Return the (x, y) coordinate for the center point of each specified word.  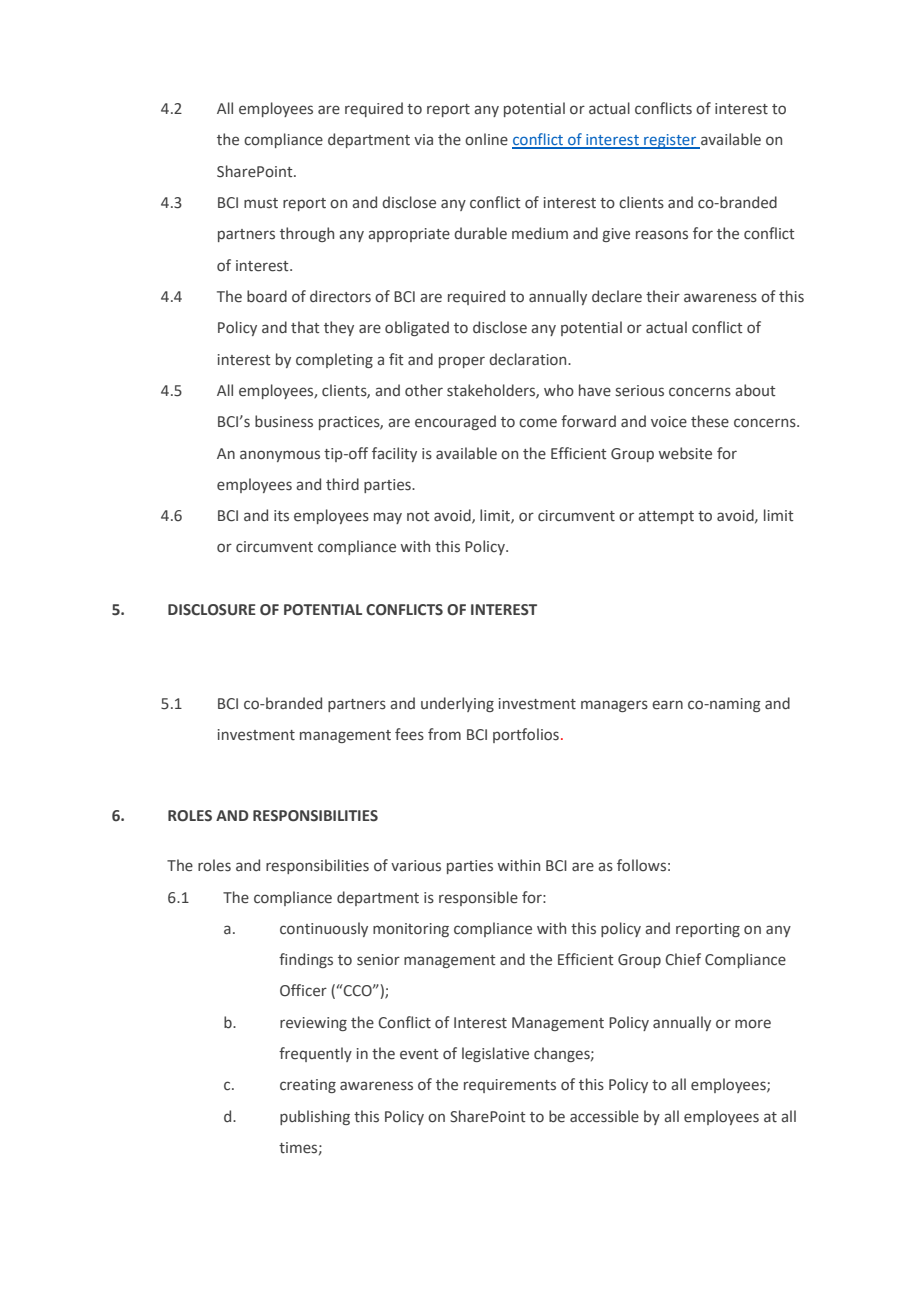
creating (308, 1086)
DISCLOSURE (212, 610)
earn (667, 705)
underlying (457, 704)
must (261, 203)
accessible (604, 1116)
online (486, 139)
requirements (510, 1086)
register (670, 141)
